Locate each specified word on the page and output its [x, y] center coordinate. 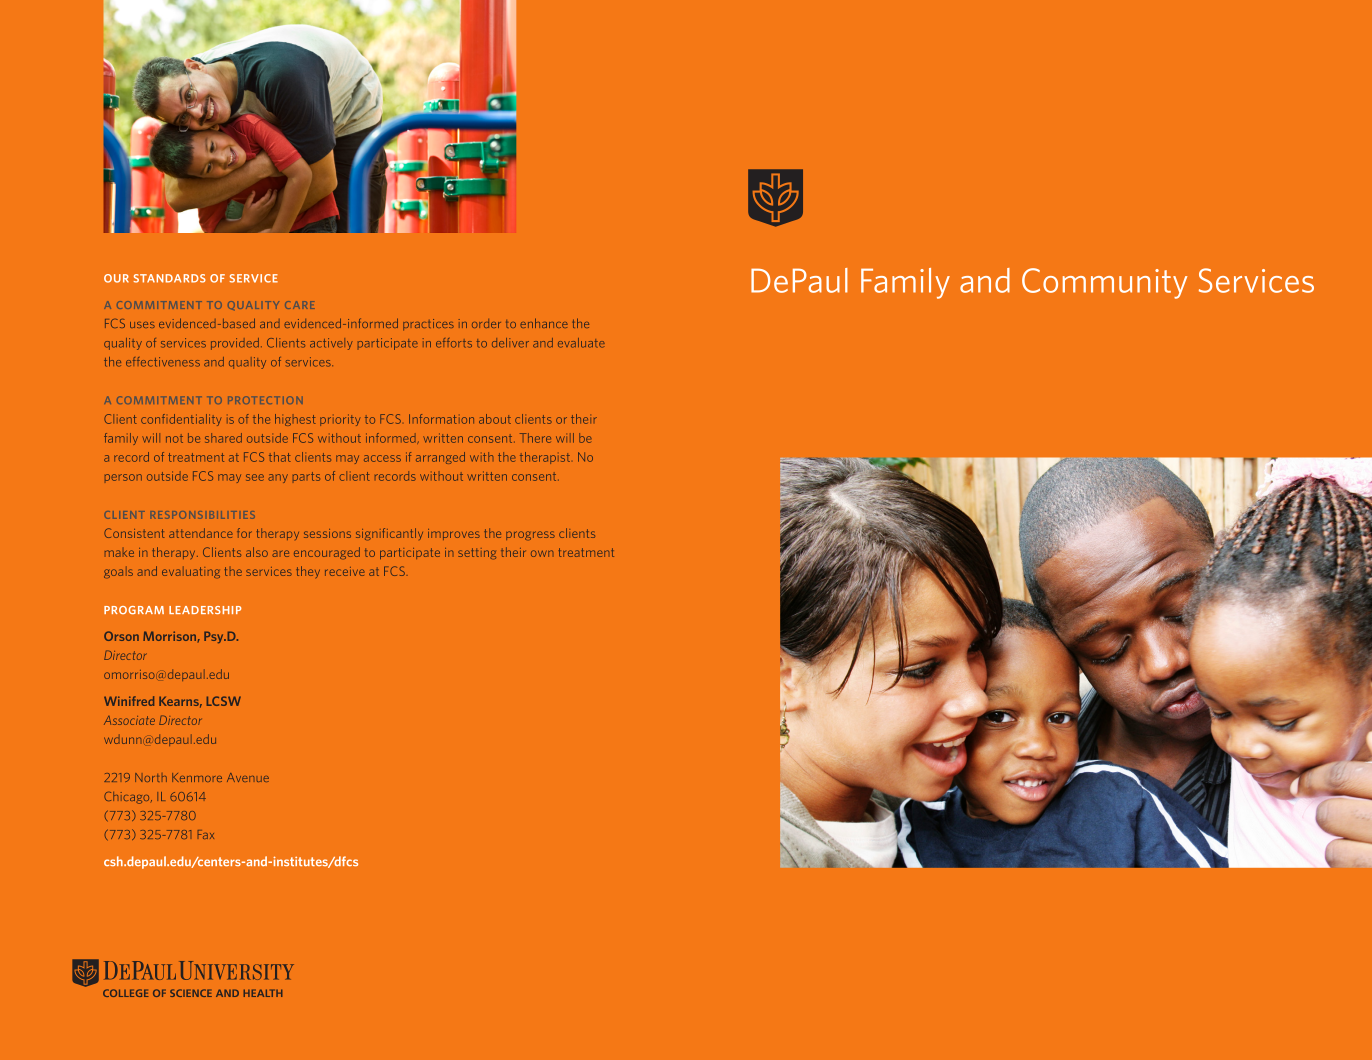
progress [530, 535]
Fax [206, 834]
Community [1104, 283]
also [257, 552]
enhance [544, 323]
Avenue [248, 777]
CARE [299, 305]
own [542, 553]
